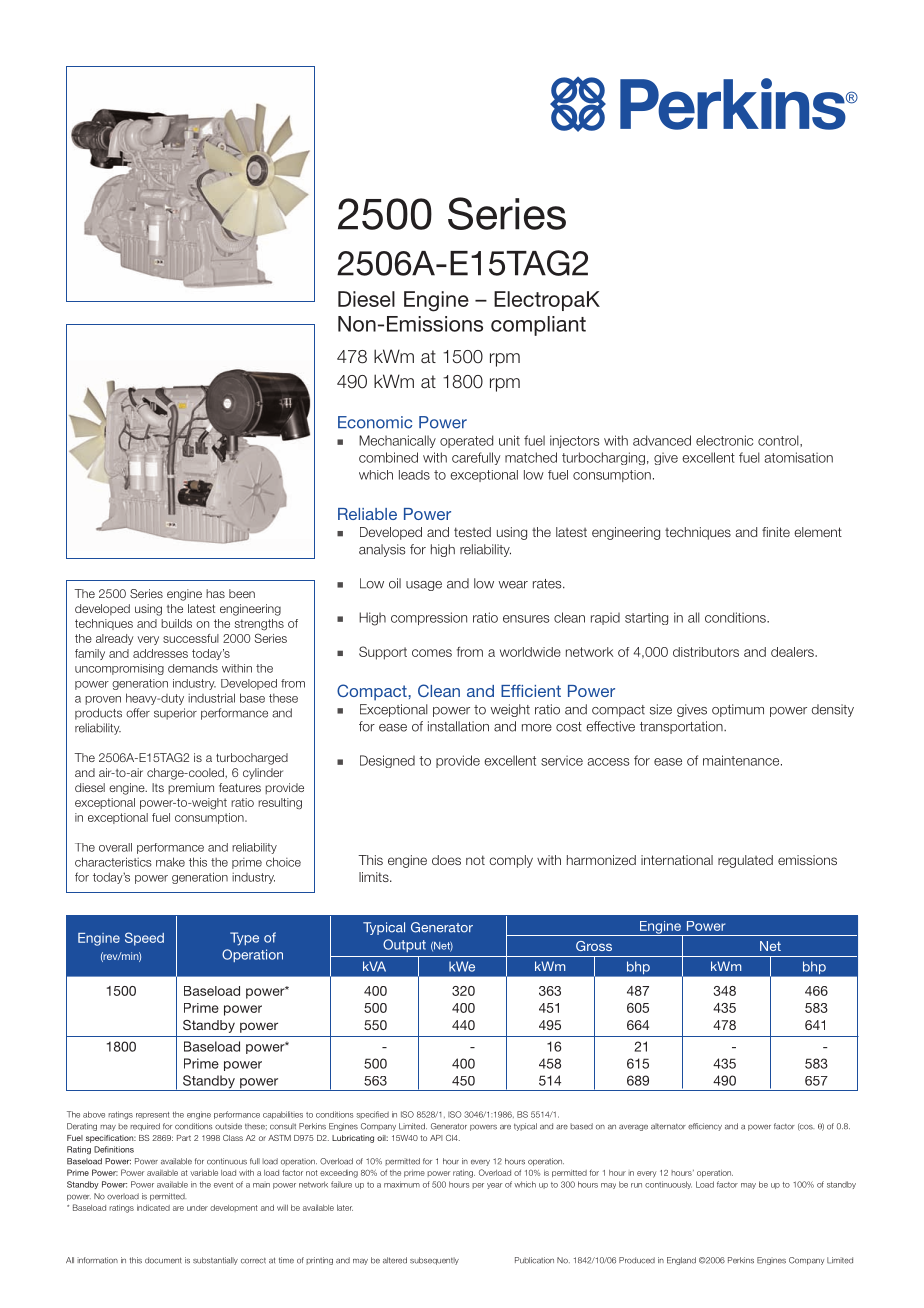 Image resolution: width=924 pixels, height=1308 pixels. I want to click on distributors, so click(706, 652).
